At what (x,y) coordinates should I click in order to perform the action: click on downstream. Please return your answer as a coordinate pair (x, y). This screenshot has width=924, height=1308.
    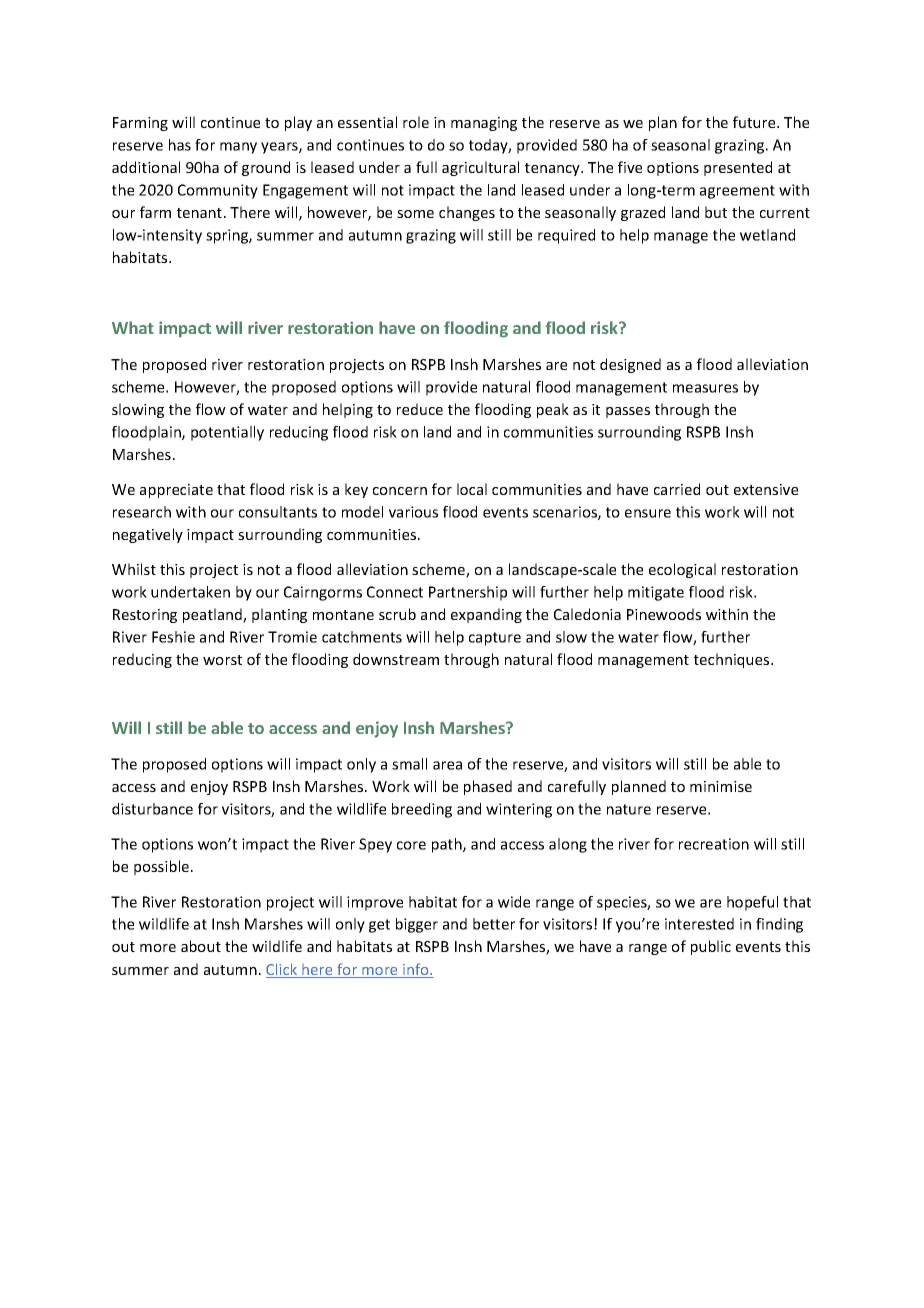
    Looking at the image, I should click on (396, 659).
